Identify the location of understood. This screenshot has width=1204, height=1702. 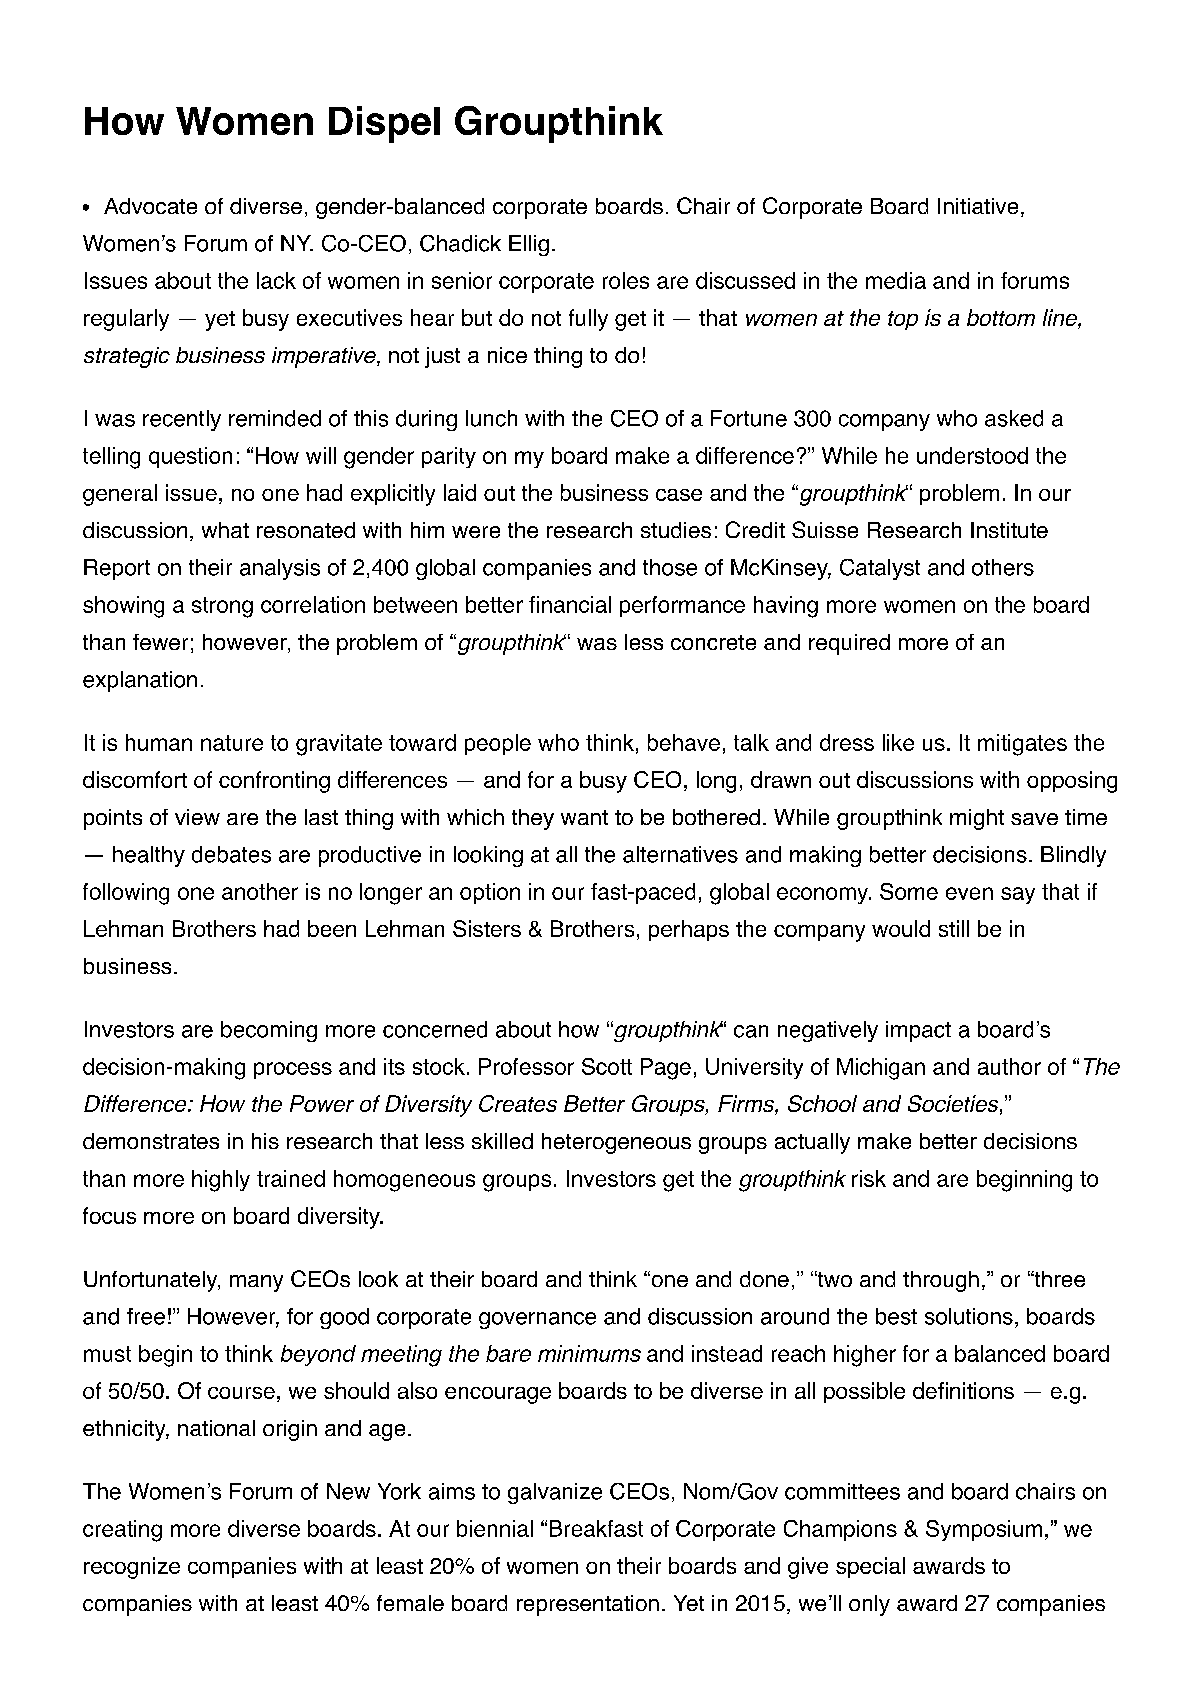
(972, 455).
